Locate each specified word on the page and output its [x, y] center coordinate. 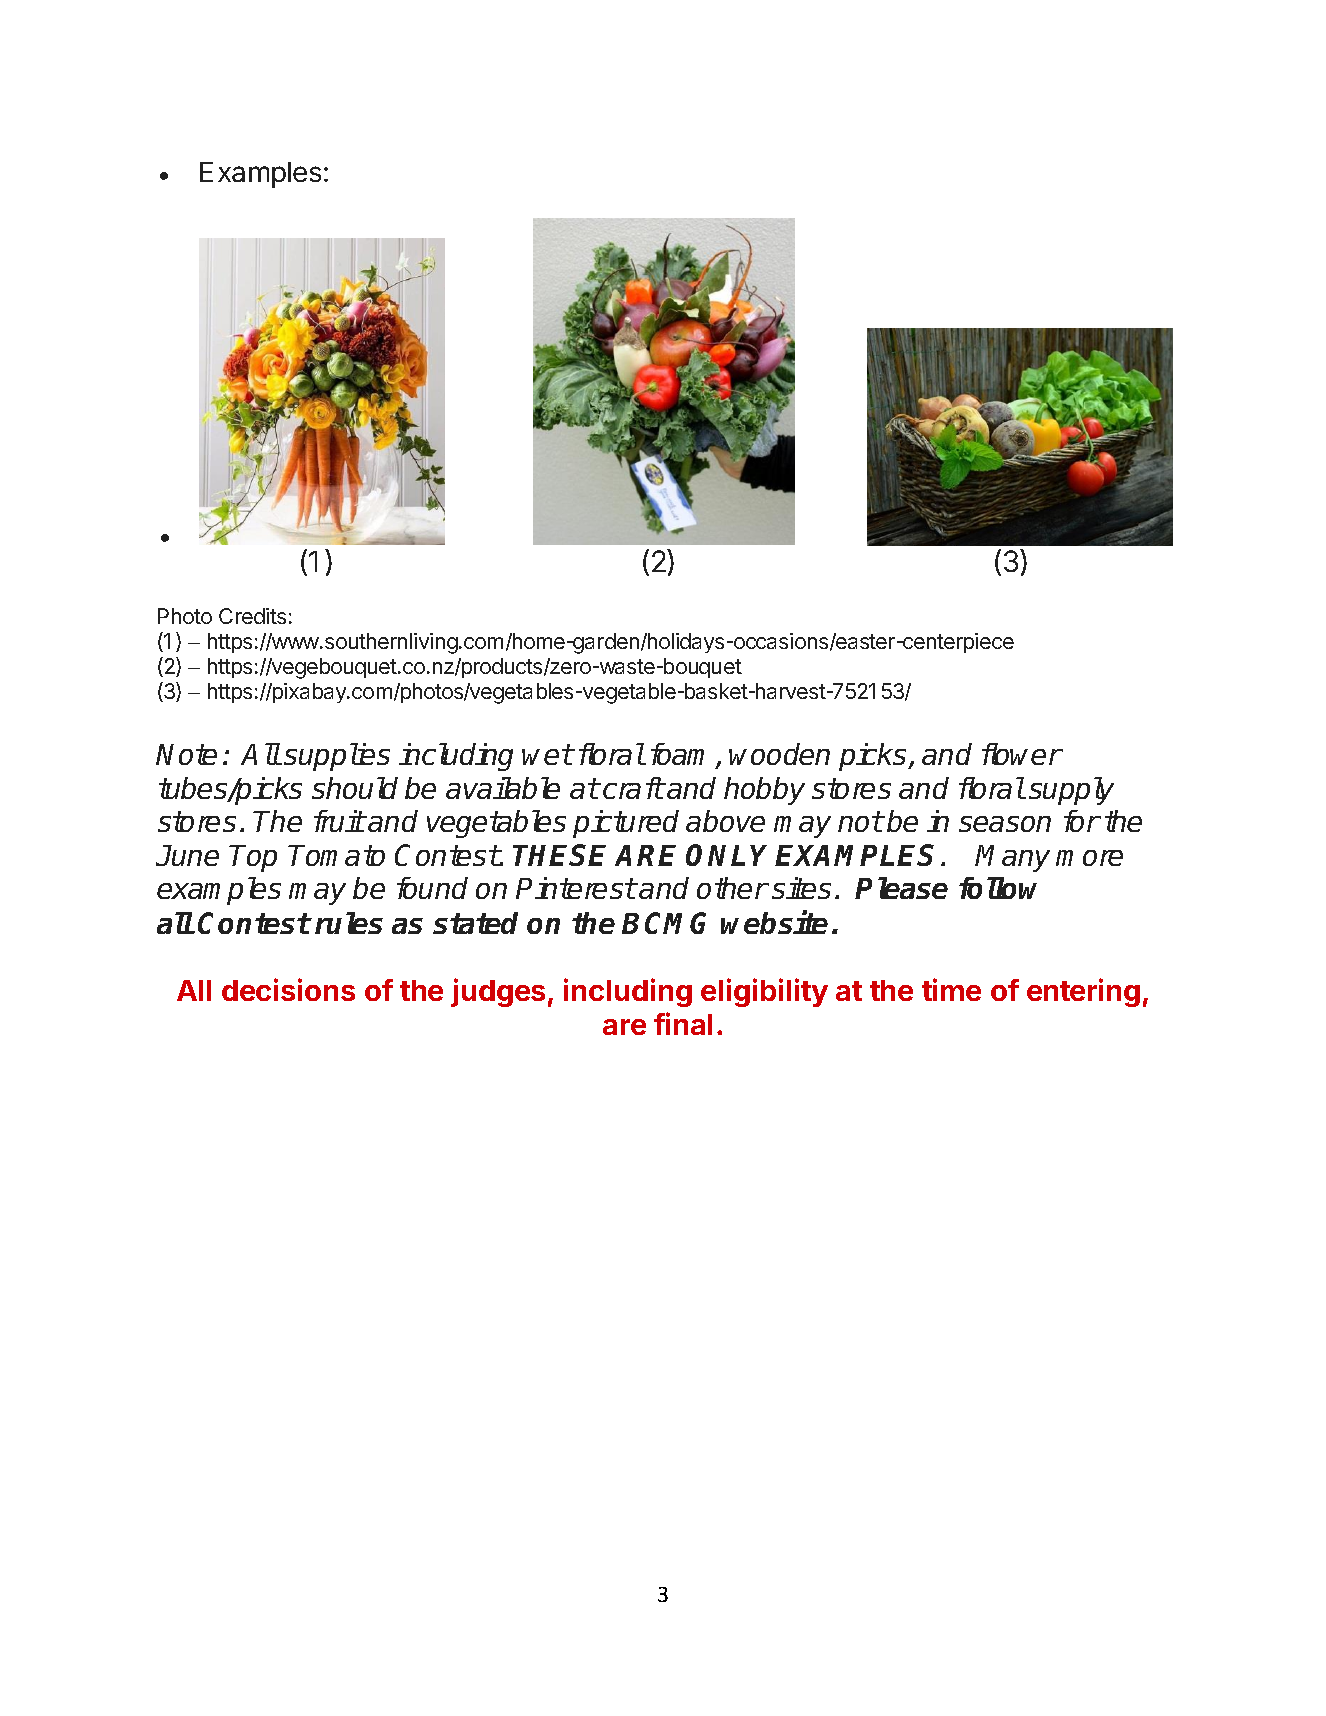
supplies [337, 757]
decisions [288, 989]
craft [633, 788]
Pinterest [576, 888]
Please [901, 888]
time [951, 989]
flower [1022, 754]
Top [253, 858]
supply [1071, 791]
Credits [252, 616]
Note [186, 754]
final [683, 1023]
